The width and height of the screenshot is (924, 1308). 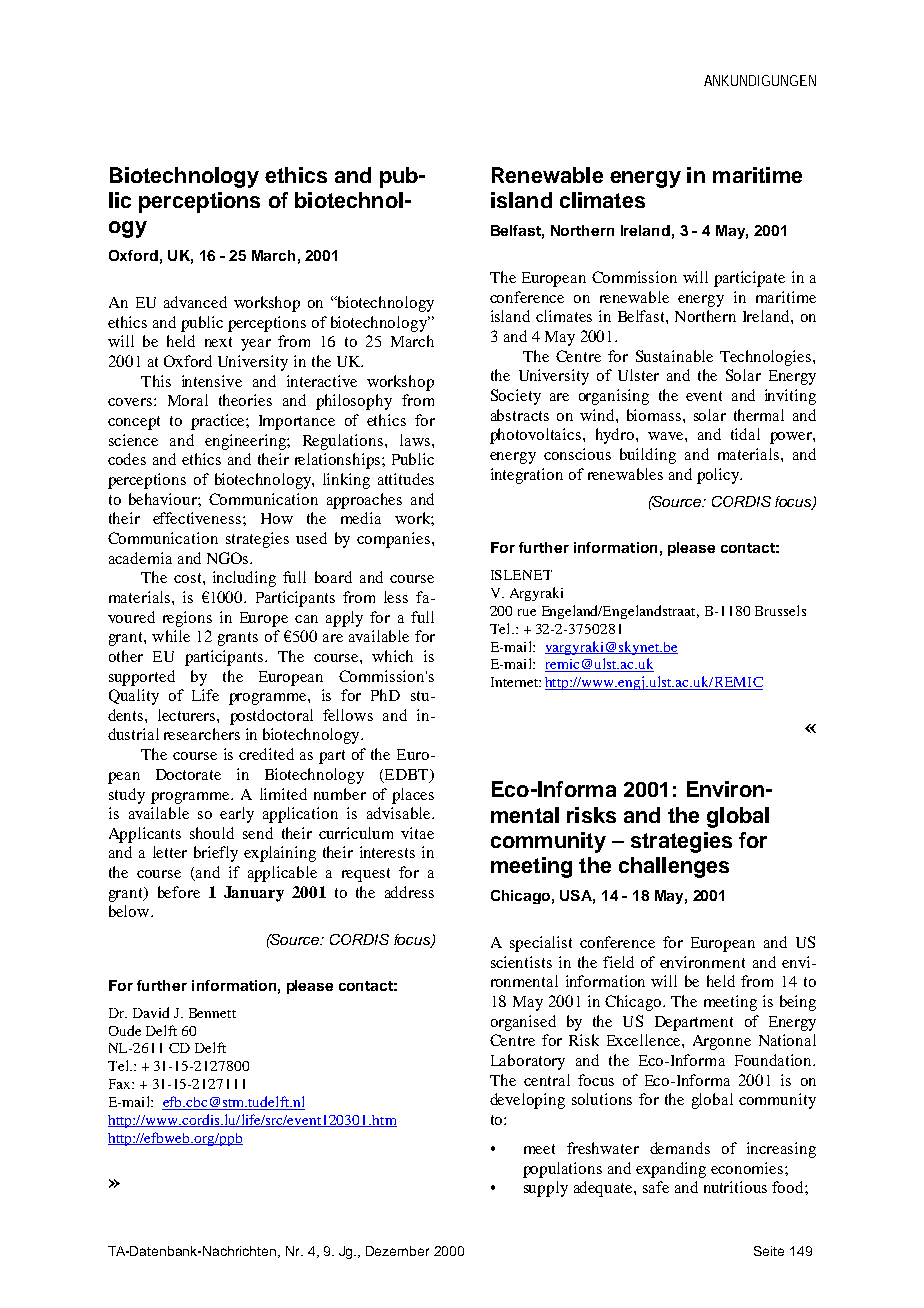 I want to click on places, so click(x=413, y=796).
